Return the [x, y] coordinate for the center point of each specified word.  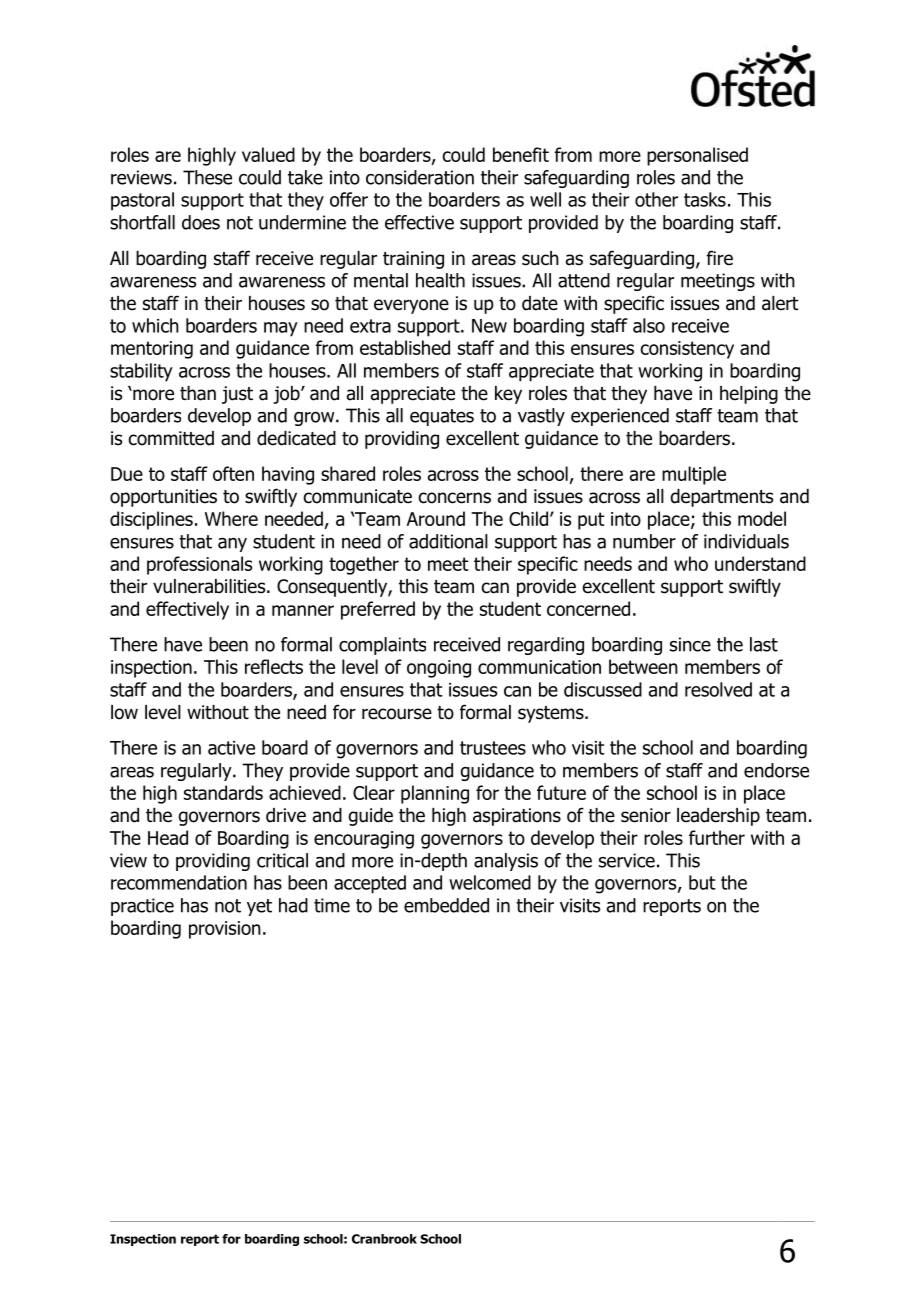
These [207, 177]
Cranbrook [384, 1239]
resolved [718, 689]
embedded [446, 905]
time [332, 905]
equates [442, 417]
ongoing [439, 669]
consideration [420, 177]
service [627, 860]
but [702, 882]
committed [171, 438]
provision [225, 930]
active [231, 748]
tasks [705, 199]
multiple [694, 475]
